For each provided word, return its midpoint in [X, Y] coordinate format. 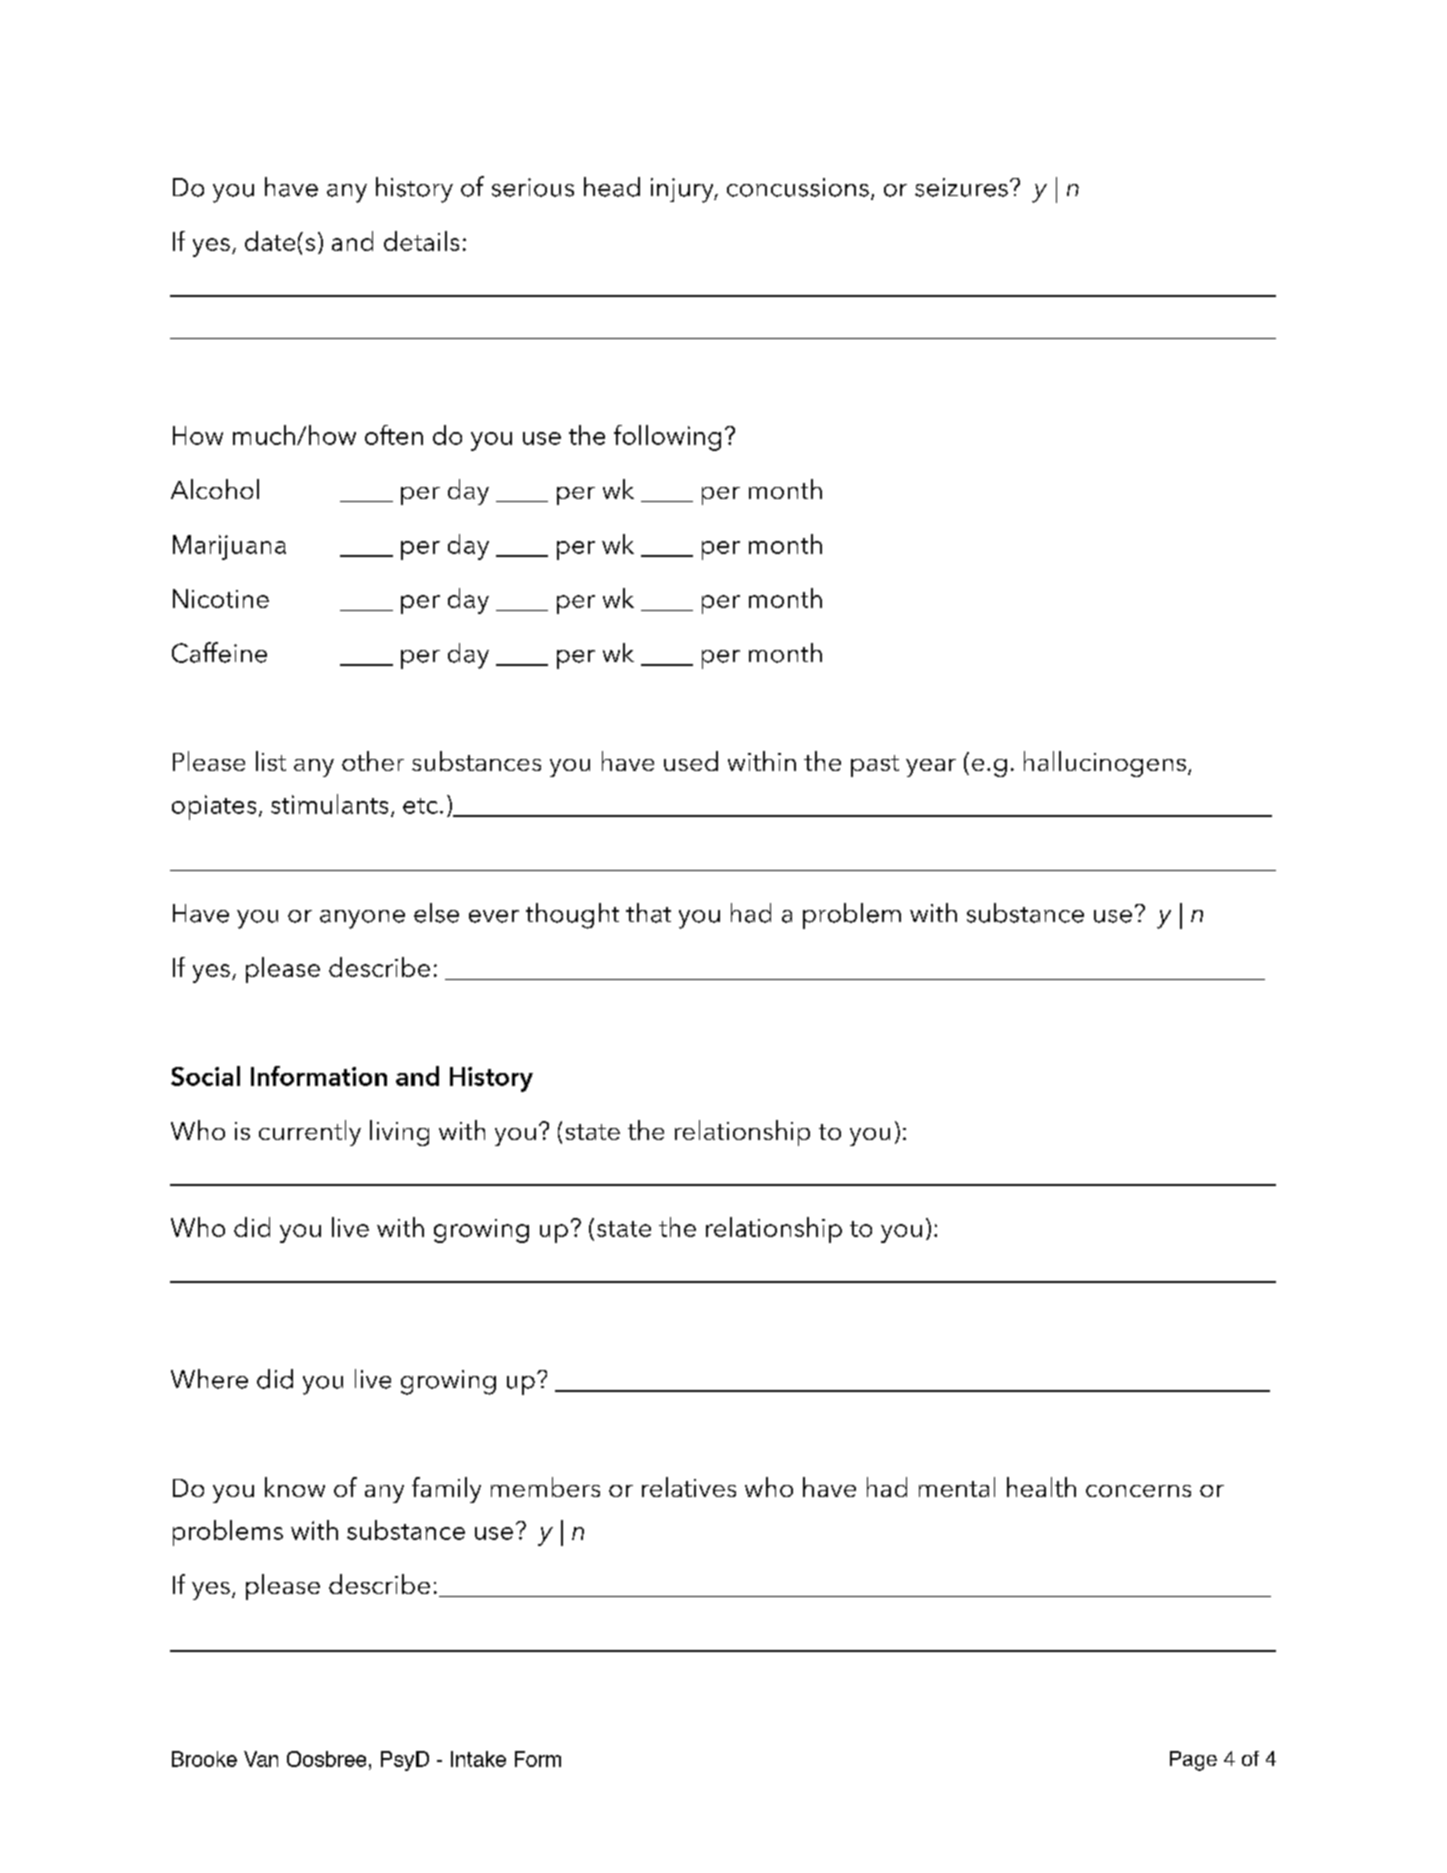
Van [261, 1759]
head [612, 187]
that [648, 913]
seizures [961, 187]
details [421, 241]
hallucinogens [1105, 764]
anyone [362, 919]
